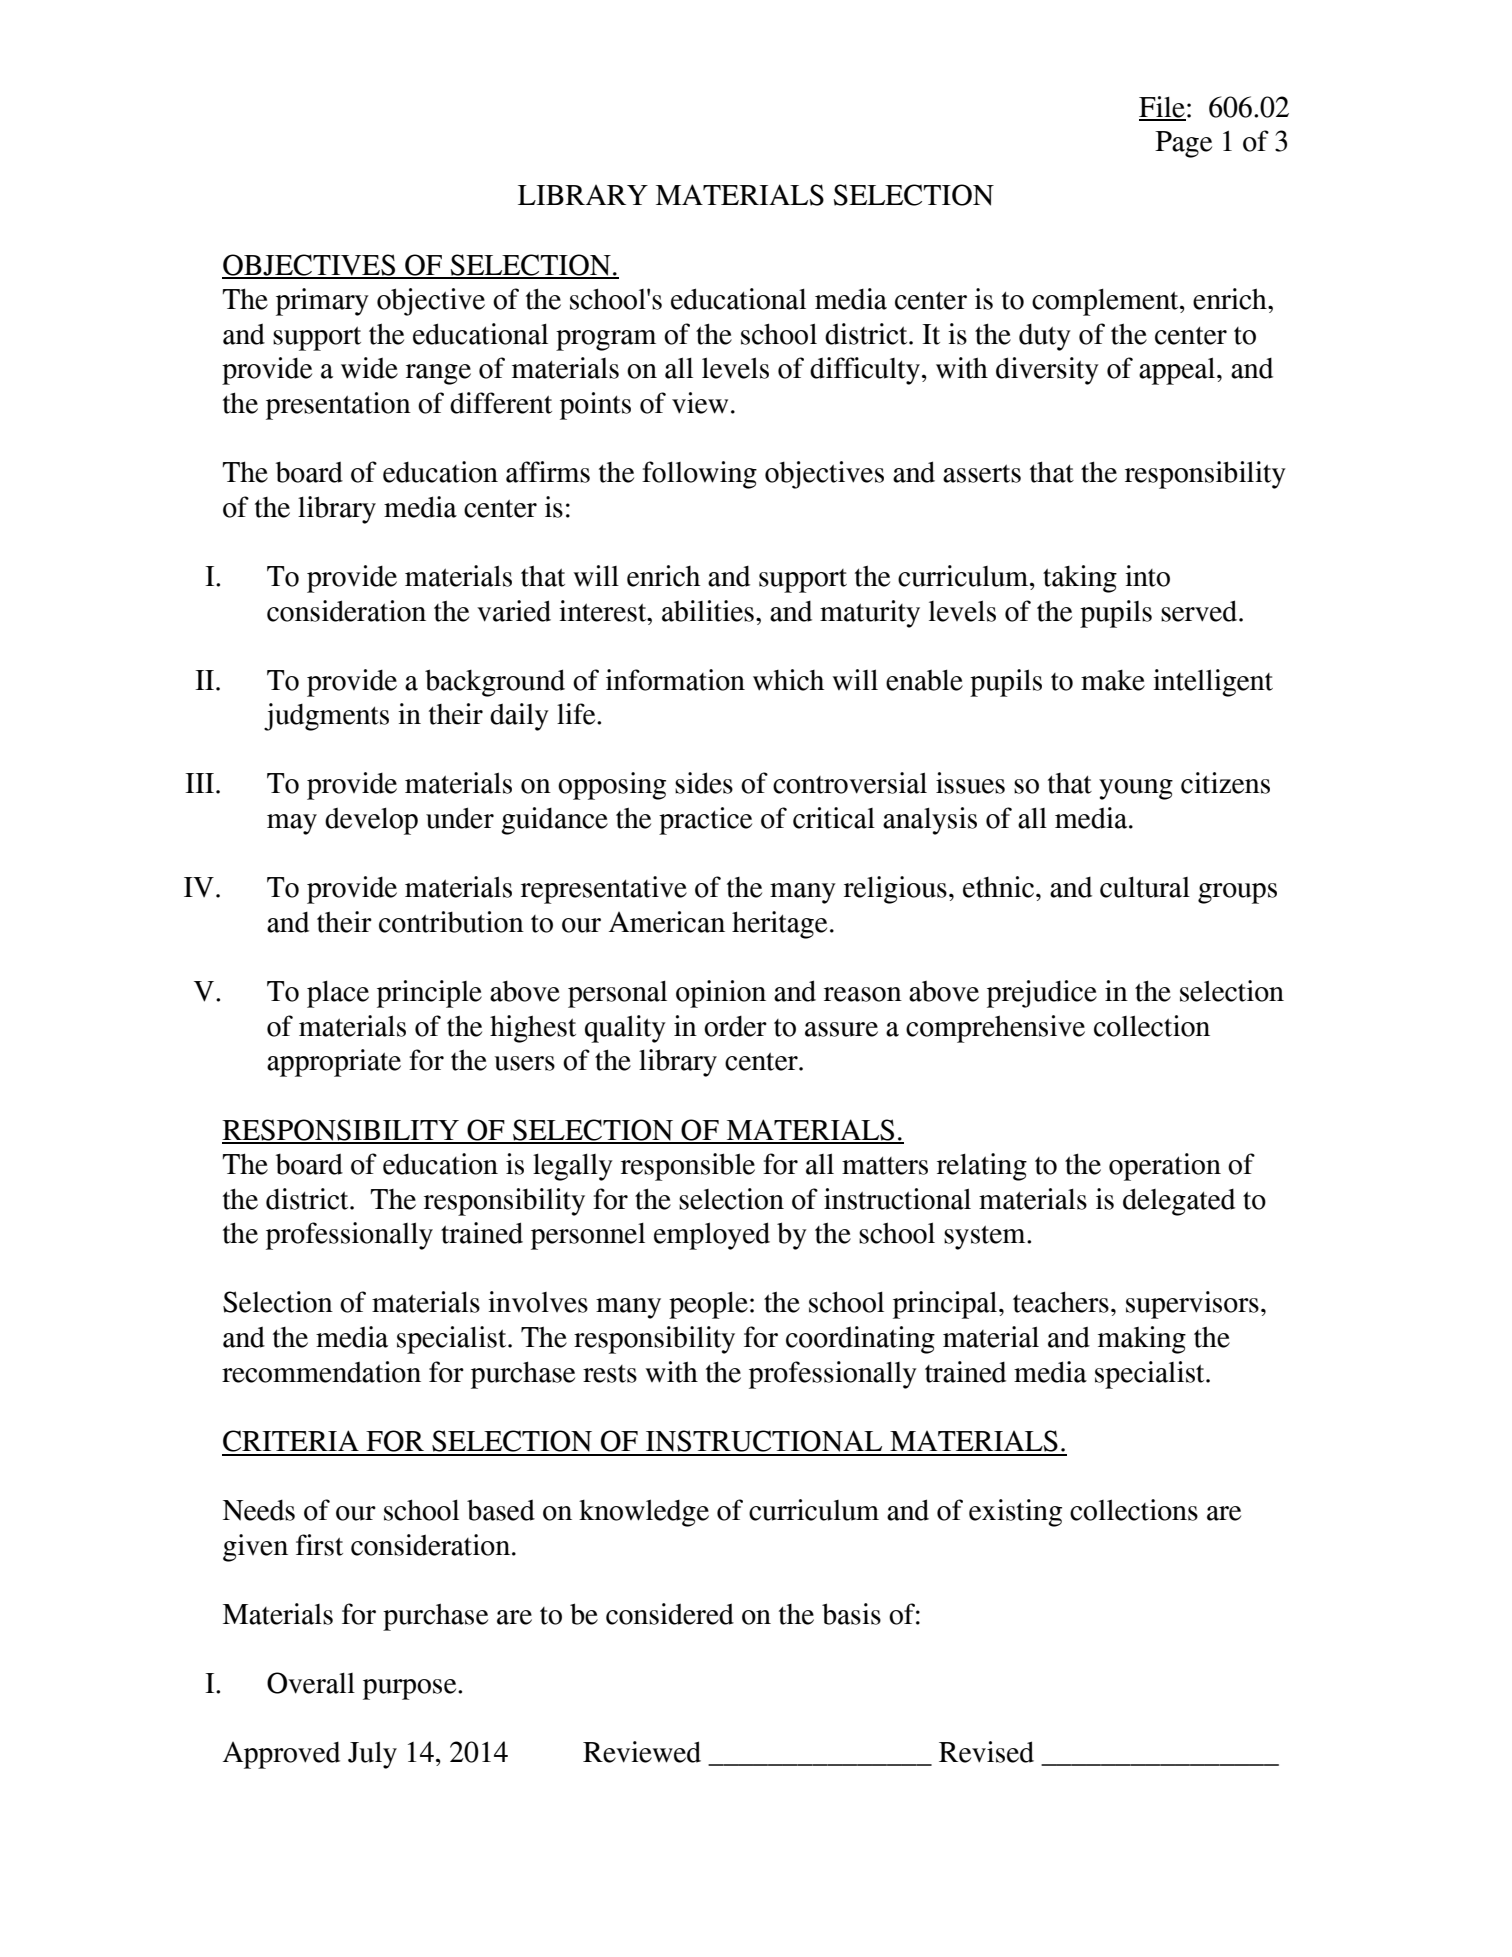  What do you see at coordinates (670, 1614) in the document?
I see `considered` at bounding box center [670, 1614].
